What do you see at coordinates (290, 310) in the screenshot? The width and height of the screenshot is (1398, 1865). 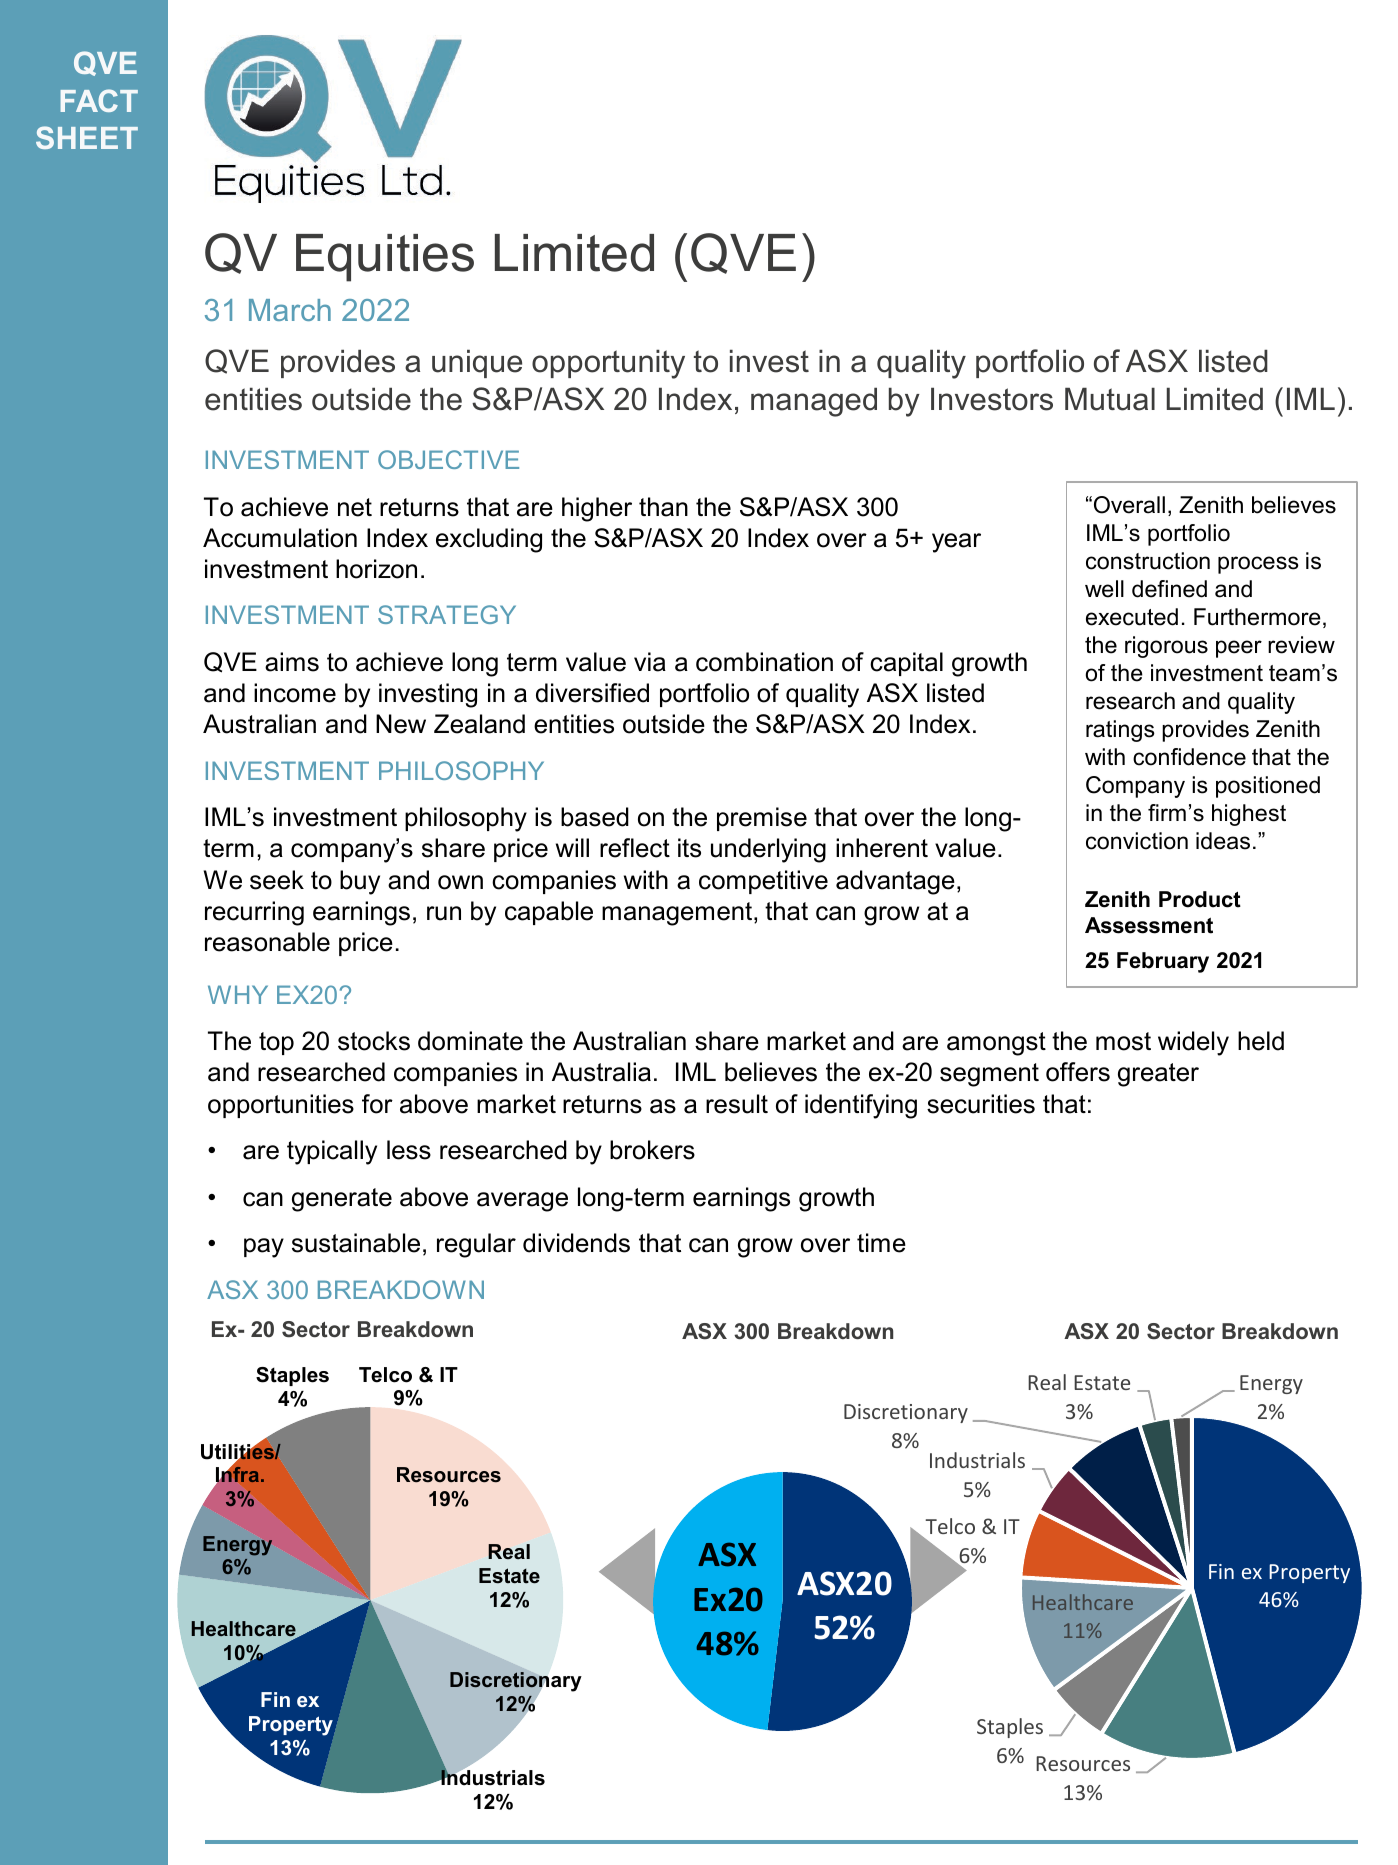 I see `March` at bounding box center [290, 310].
